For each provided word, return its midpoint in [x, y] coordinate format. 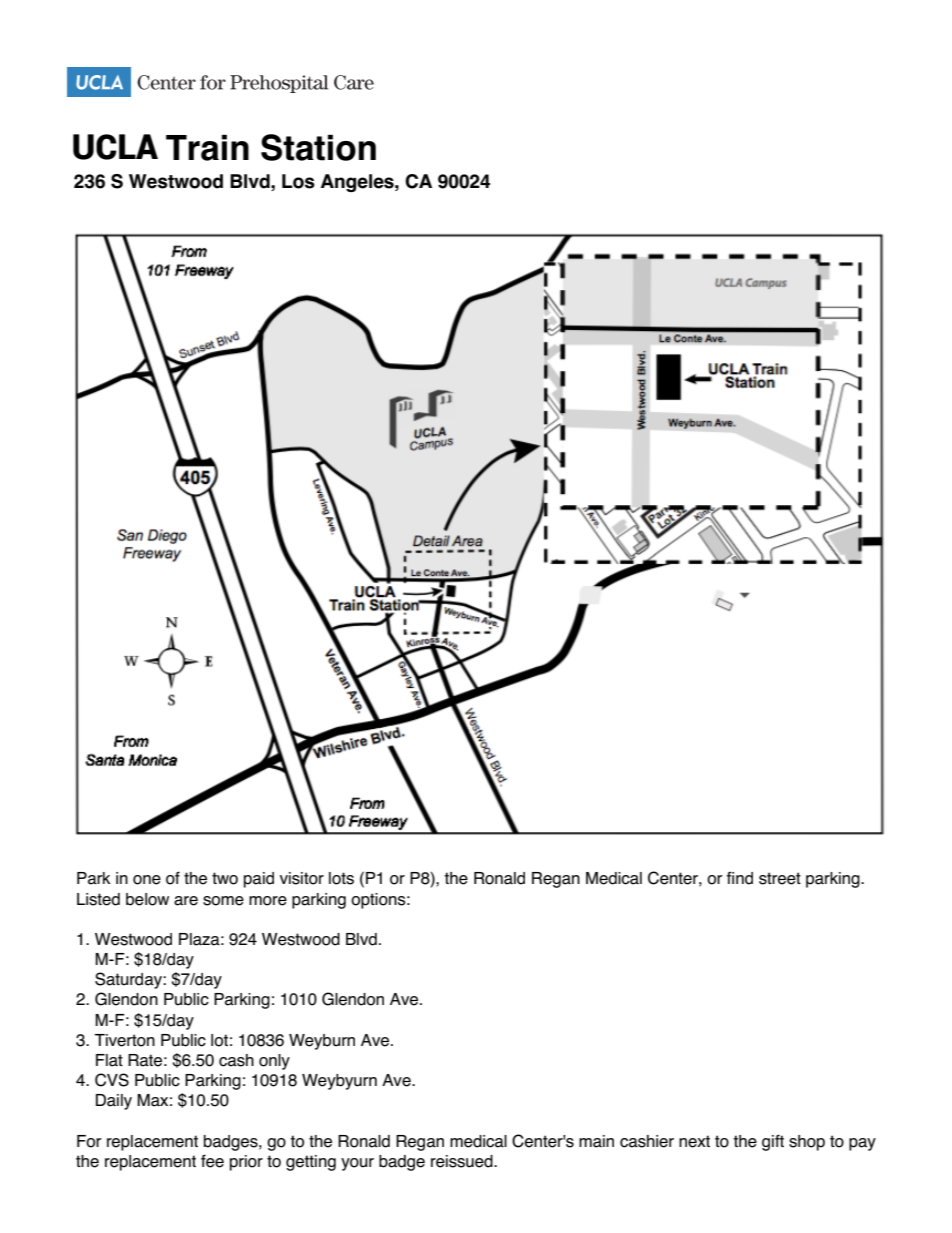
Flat [109, 1060]
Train [207, 148]
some [223, 901]
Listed [98, 899]
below [147, 899]
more [268, 901]
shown [780, 878]
